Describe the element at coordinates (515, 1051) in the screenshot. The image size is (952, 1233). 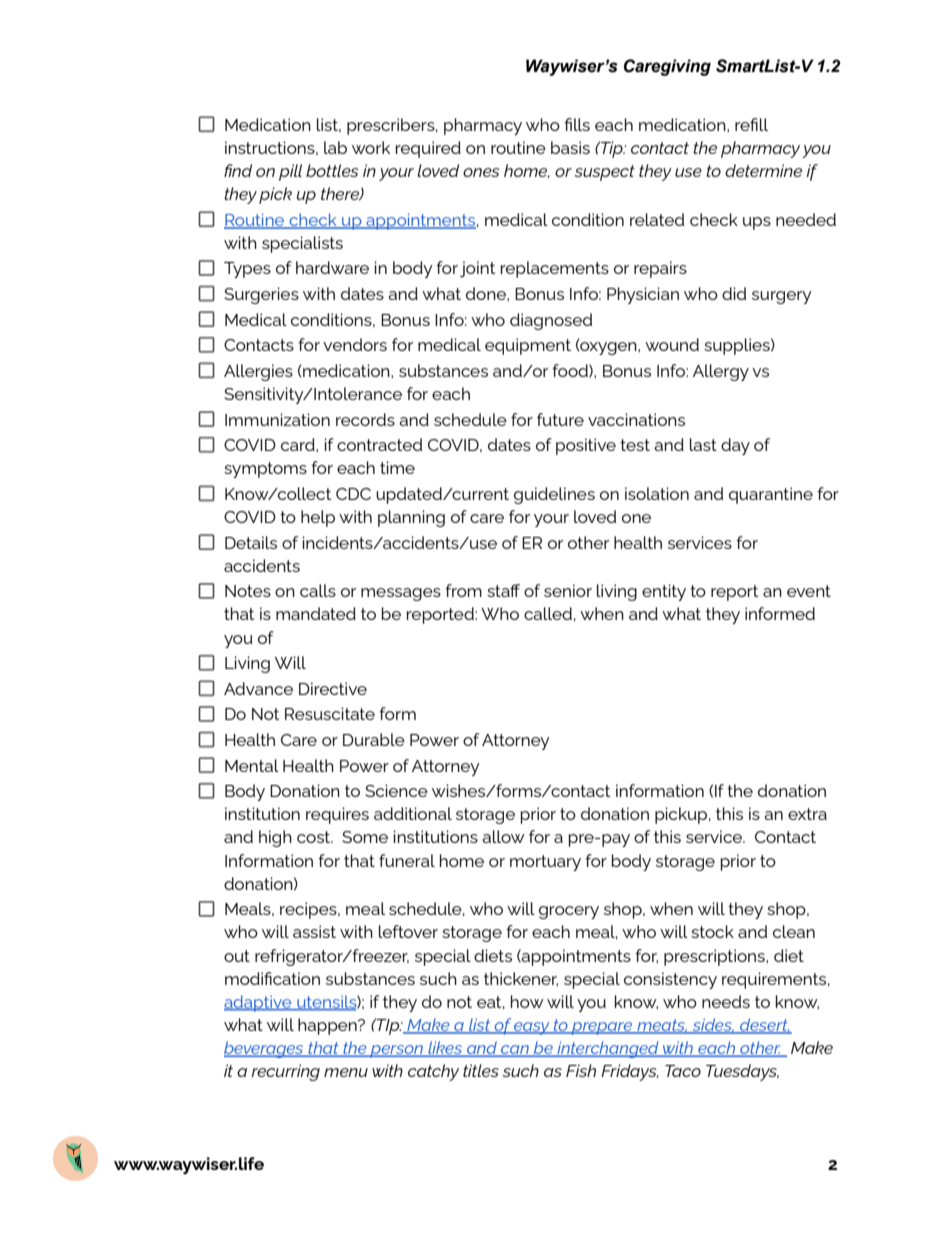
I see `can` at that location.
